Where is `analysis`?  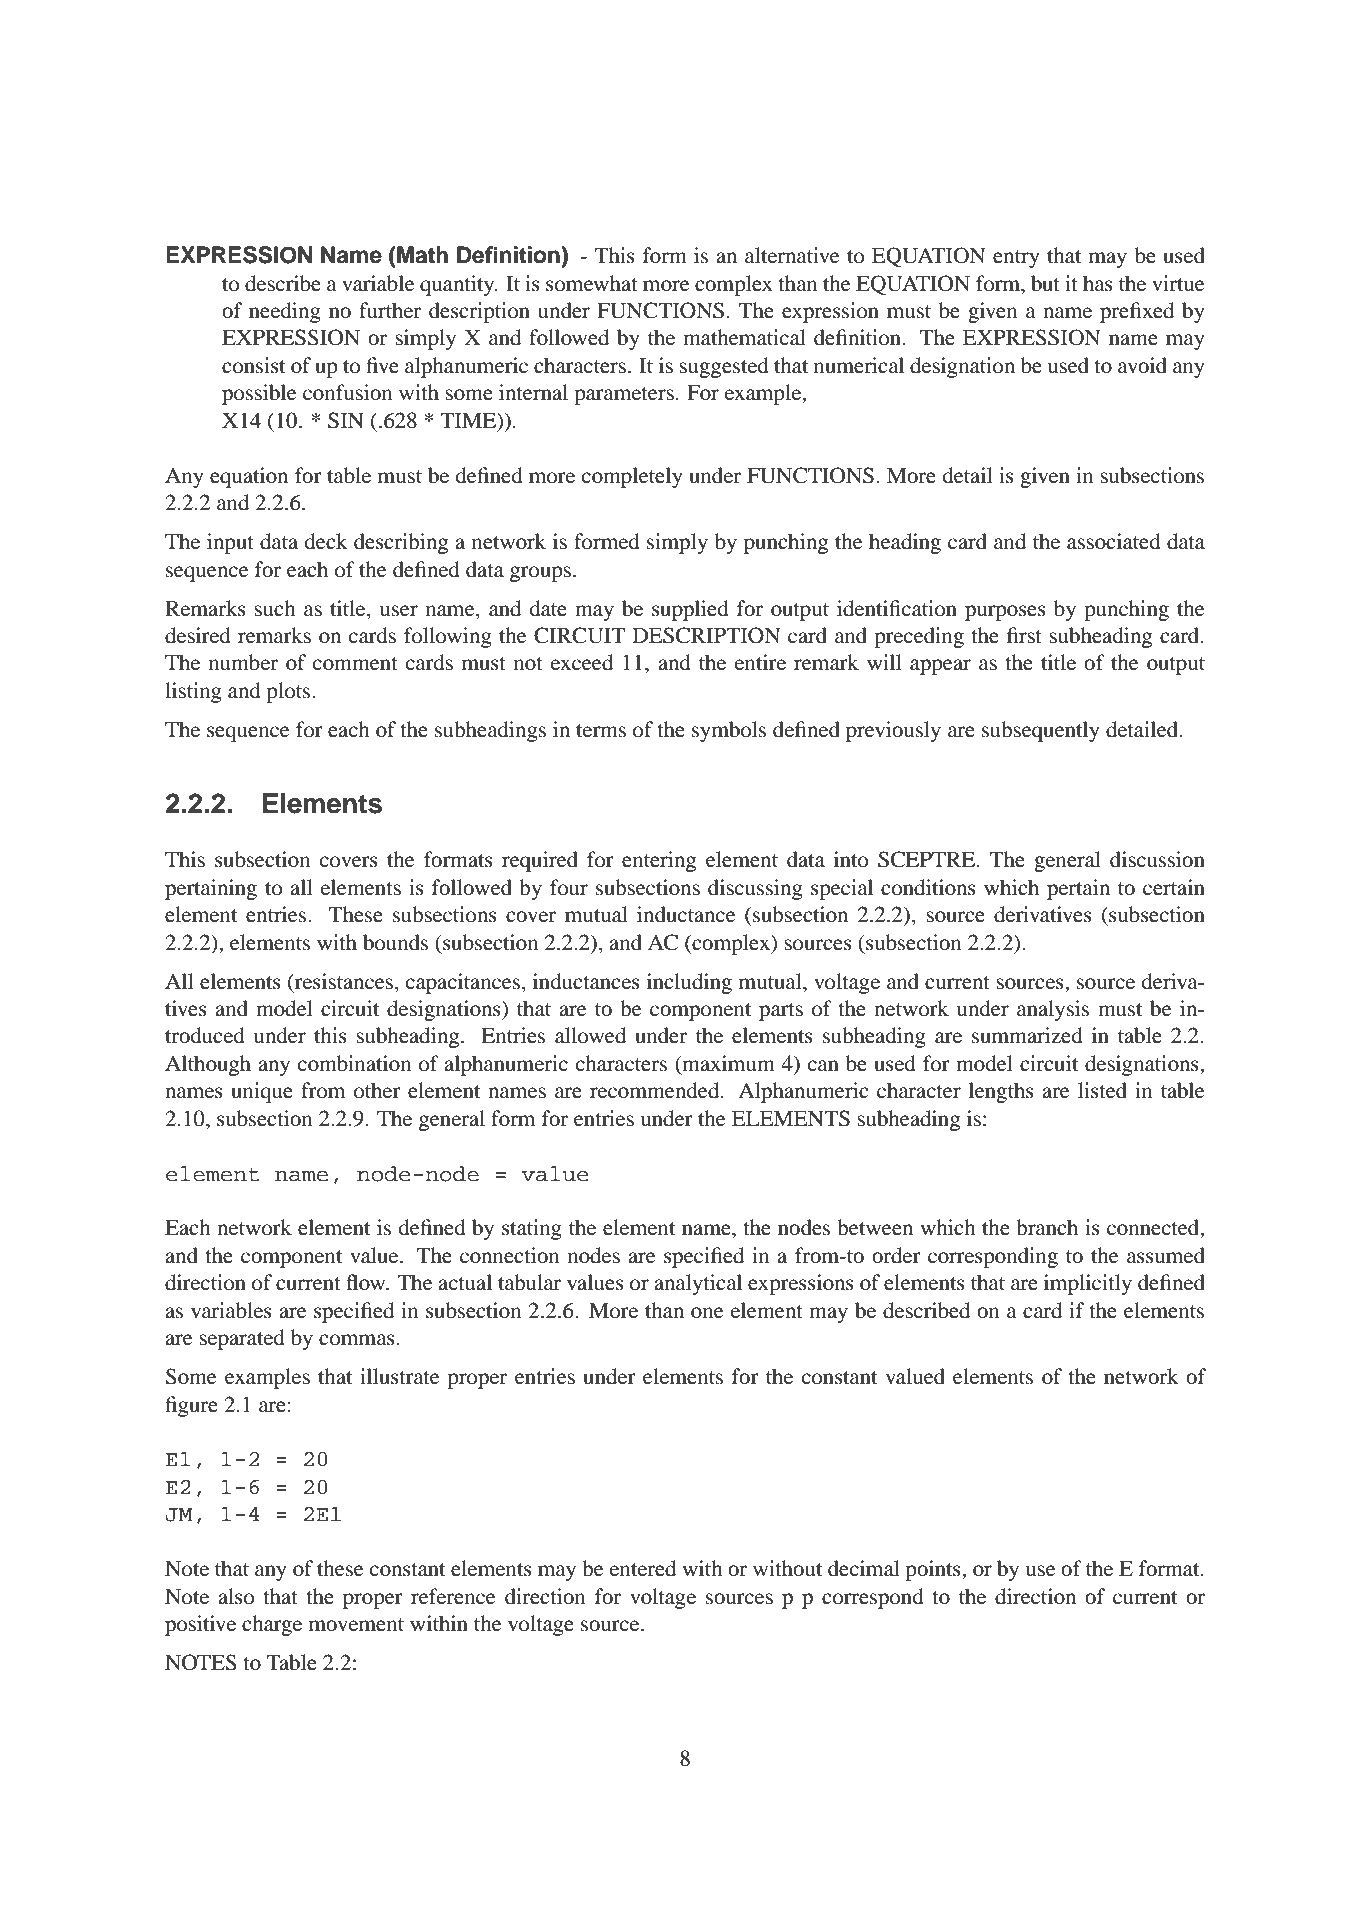 analysis is located at coordinates (1053, 1010).
